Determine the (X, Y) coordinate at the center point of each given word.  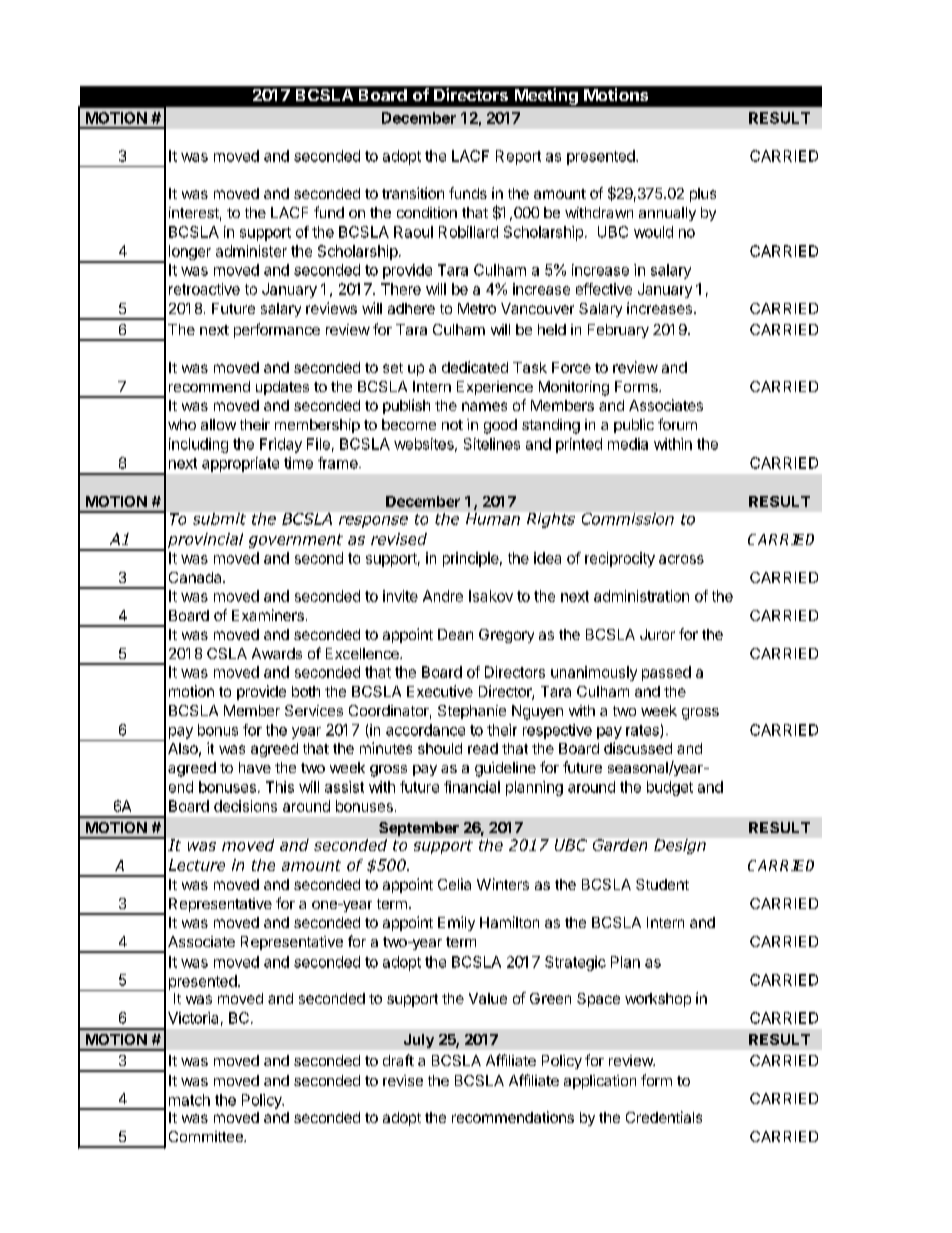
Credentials (664, 1117)
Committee (207, 1136)
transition (413, 193)
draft (398, 1060)
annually (667, 214)
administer (251, 251)
